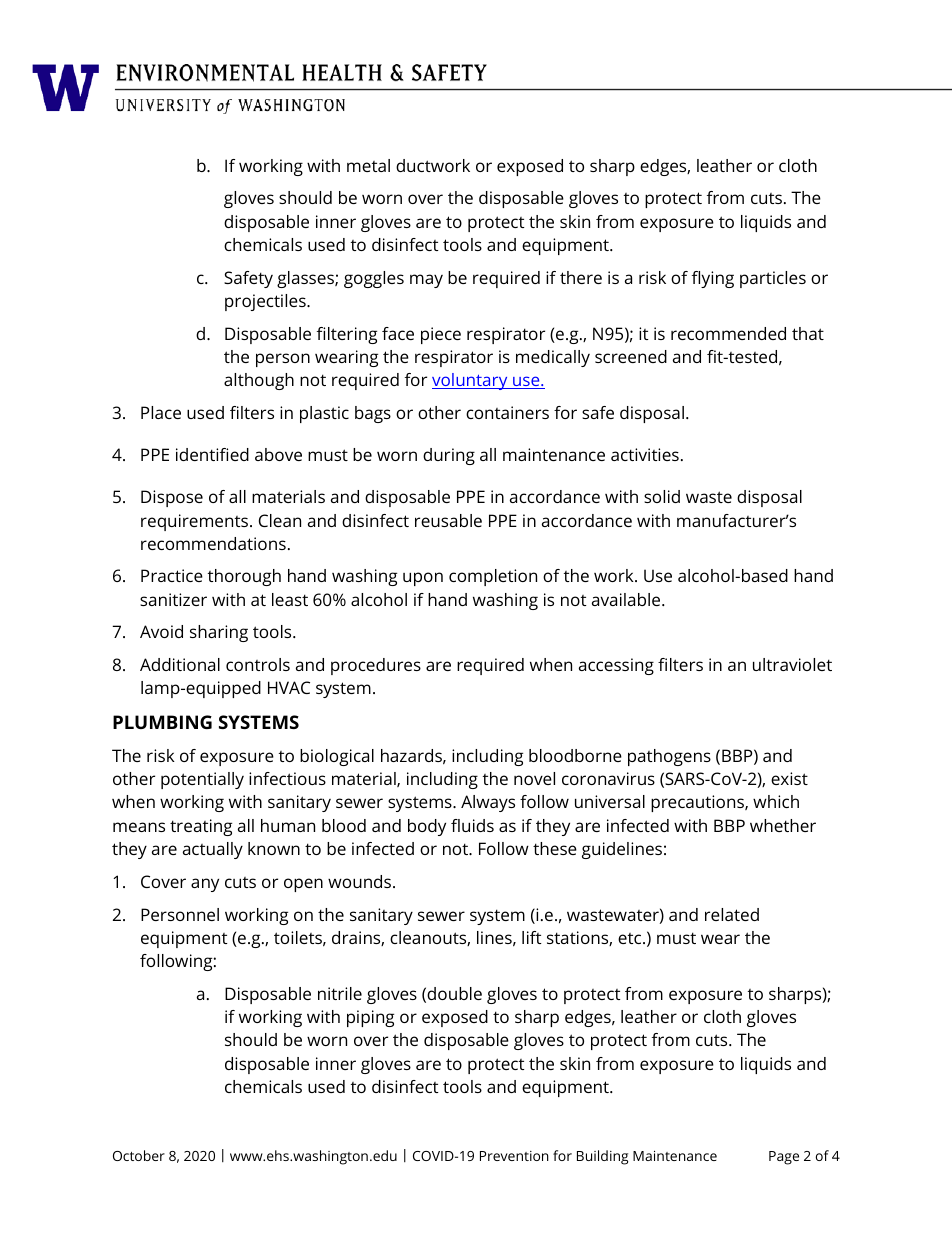 This image has width=952, height=1233. I want to click on ultraviolet, so click(792, 664).
